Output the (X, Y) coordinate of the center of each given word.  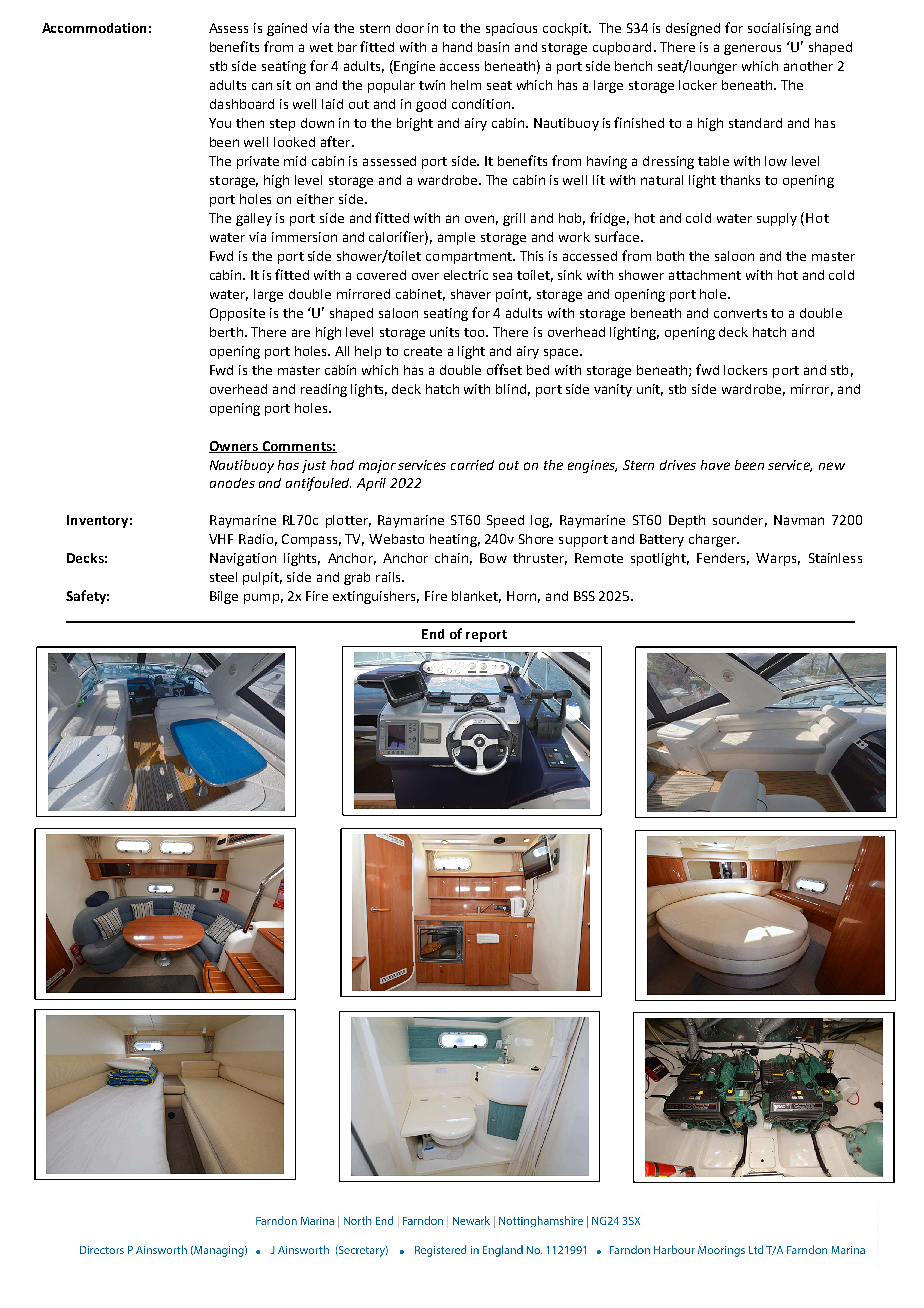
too (476, 332)
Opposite (237, 314)
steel (223, 577)
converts (740, 313)
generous (752, 49)
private (258, 162)
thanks (740, 180)
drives (678, 465)
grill (514, 219)
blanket (476, 597)
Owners (235, 447)
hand (457, 47)
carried (472, 465)
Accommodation (94, 28)
